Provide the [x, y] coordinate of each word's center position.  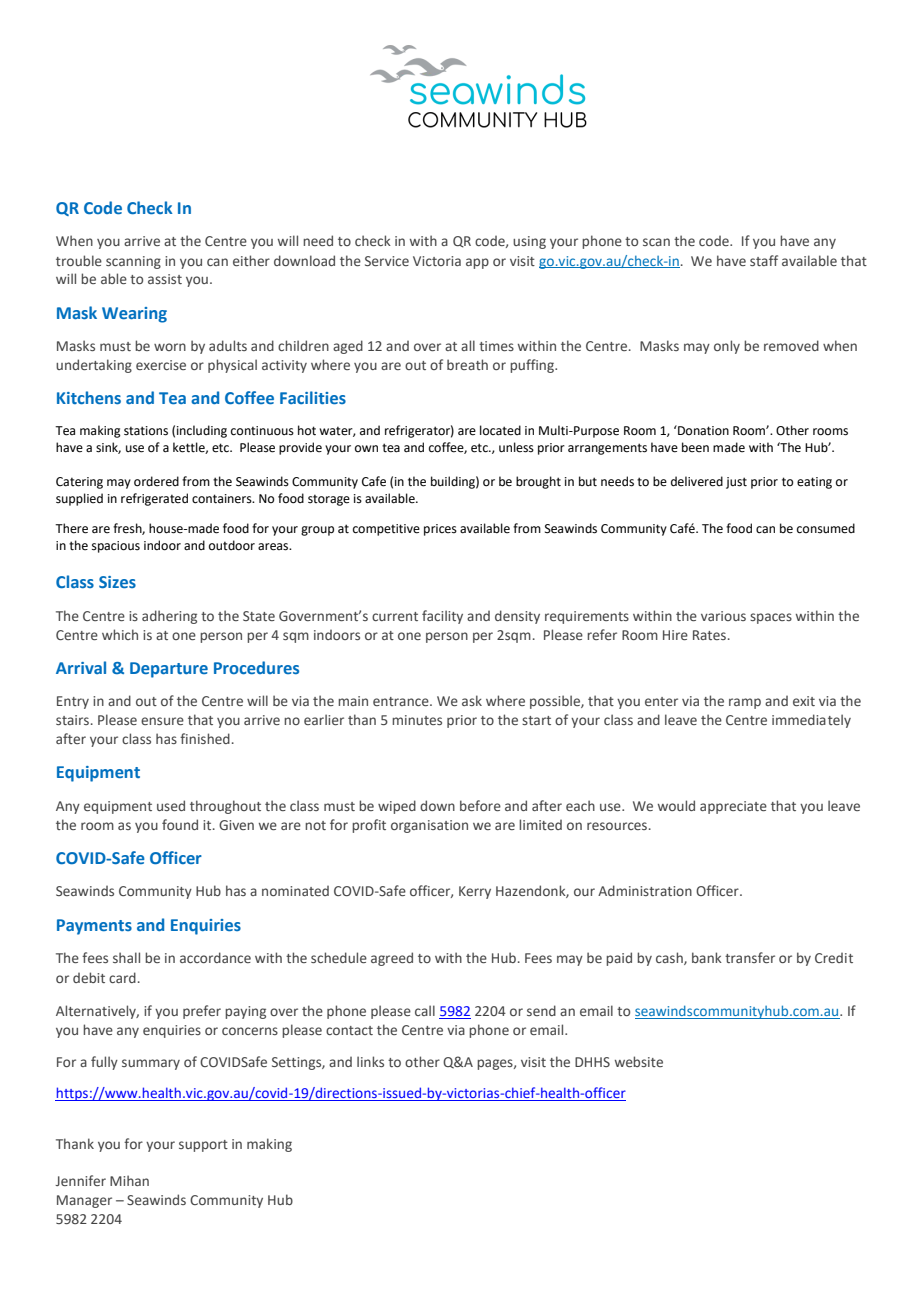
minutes [417, 720]
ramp [745, 703]
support [203, 1146]
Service [387, 261]
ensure [162, 721]
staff [764, 260]
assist [165, 279]
